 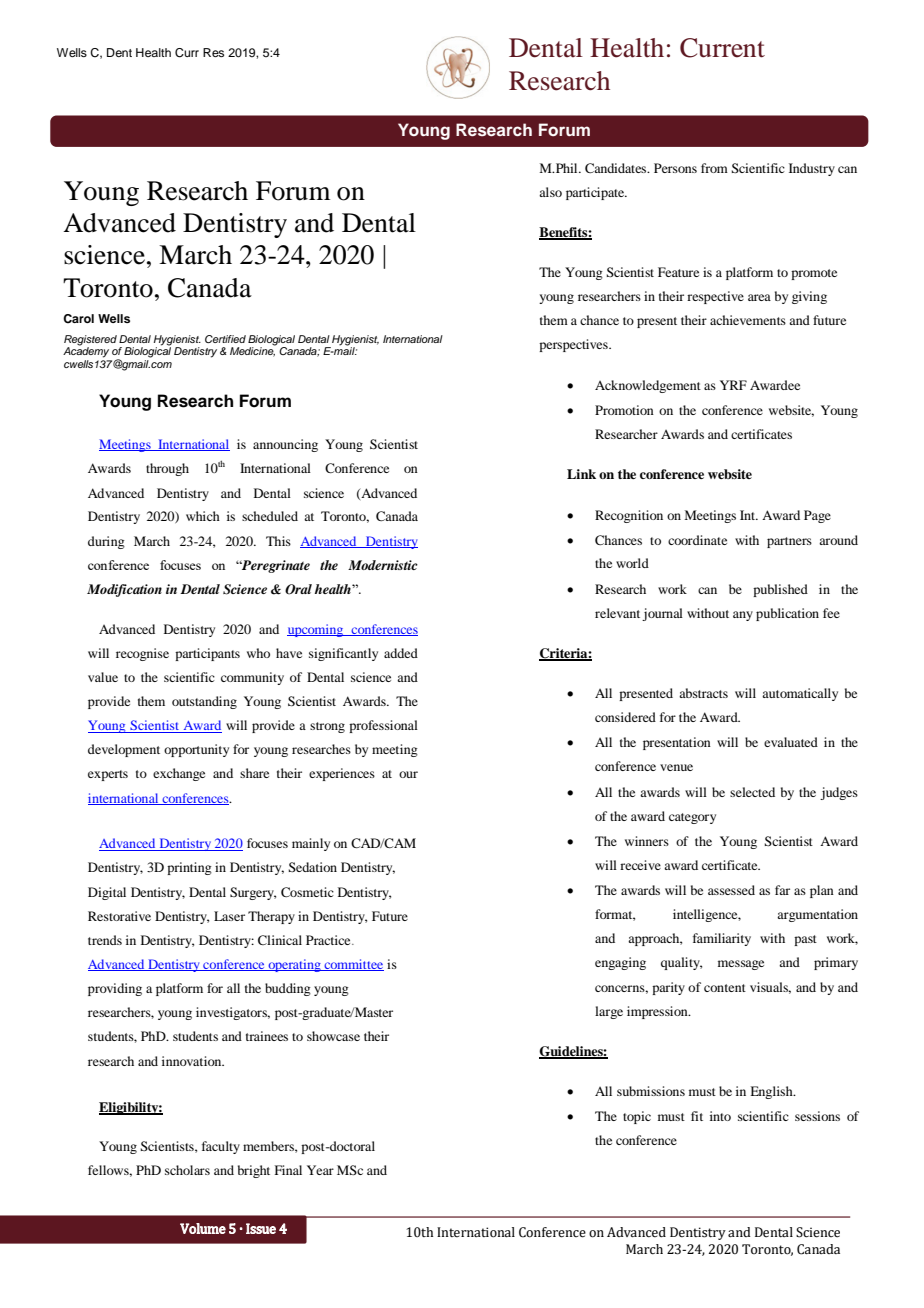 What do you see at coordinates (78, 319) in the screenshot?
I see `Carol` at bounding box center [78, 319].
